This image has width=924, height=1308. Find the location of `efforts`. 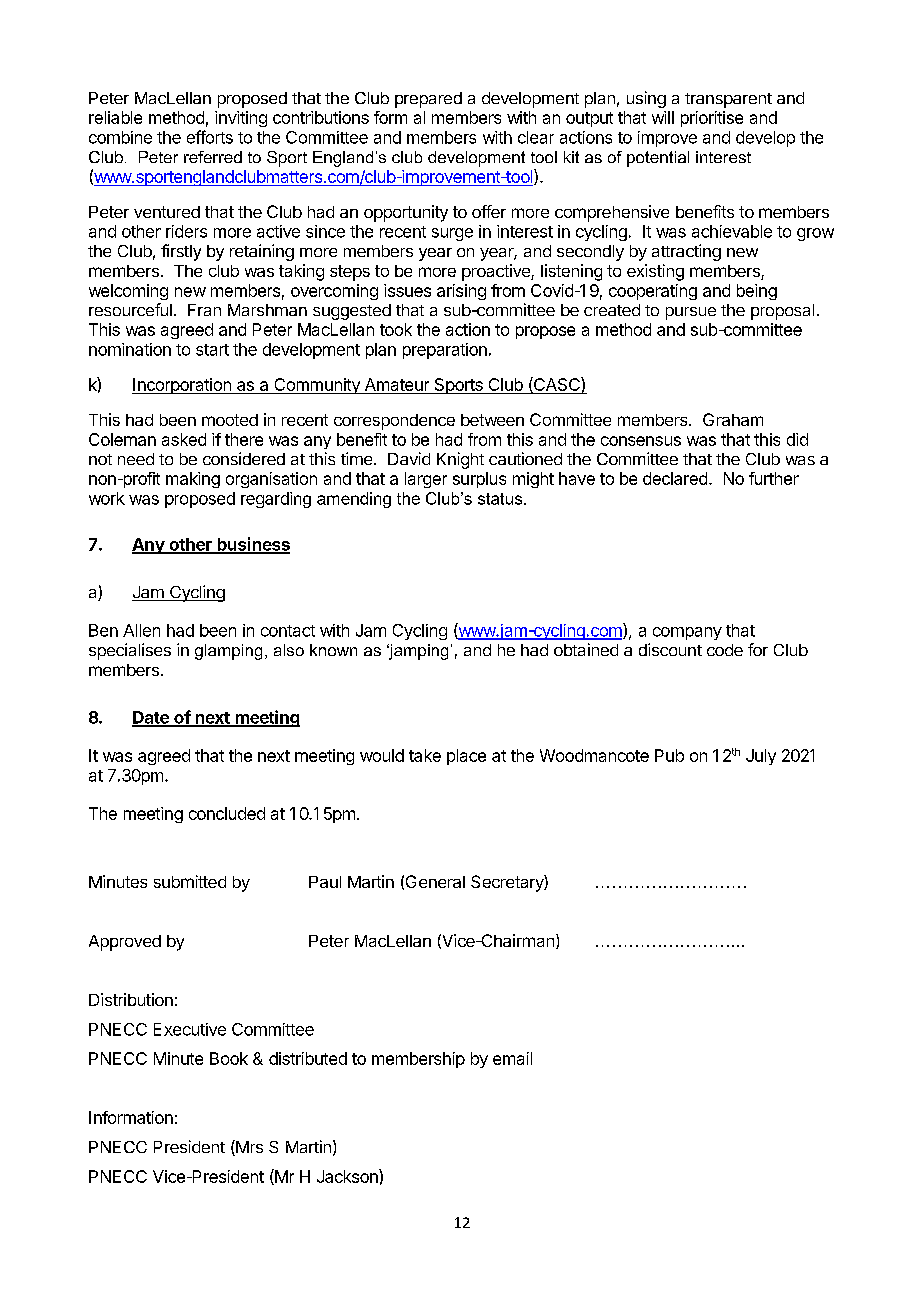

efforts is located at coordinates (210, 137).
